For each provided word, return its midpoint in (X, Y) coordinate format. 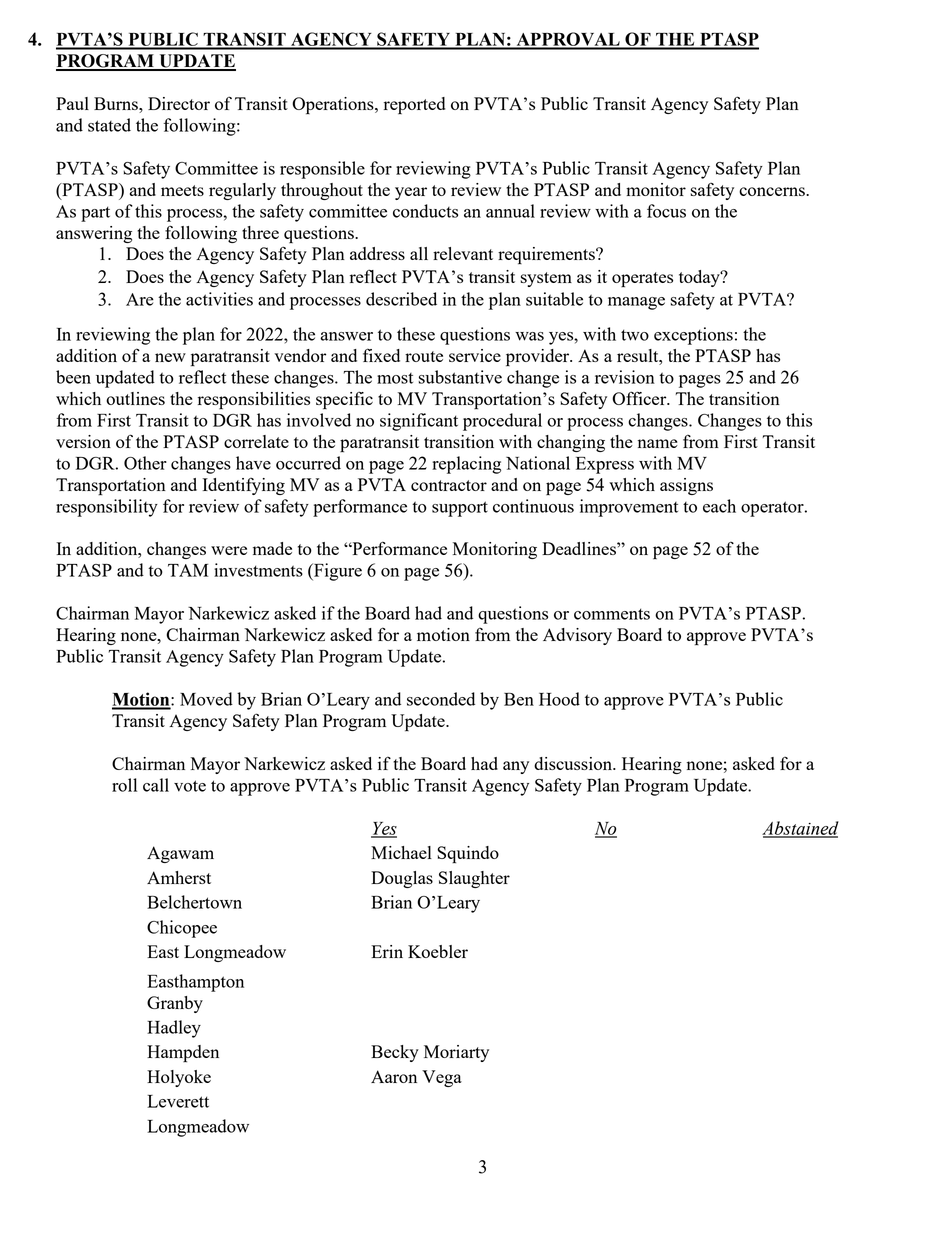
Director (179, 103)
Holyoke (179, 1078)
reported (414, 106)
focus (666, 211)
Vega (442, 1078)
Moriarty (456, 1053)
